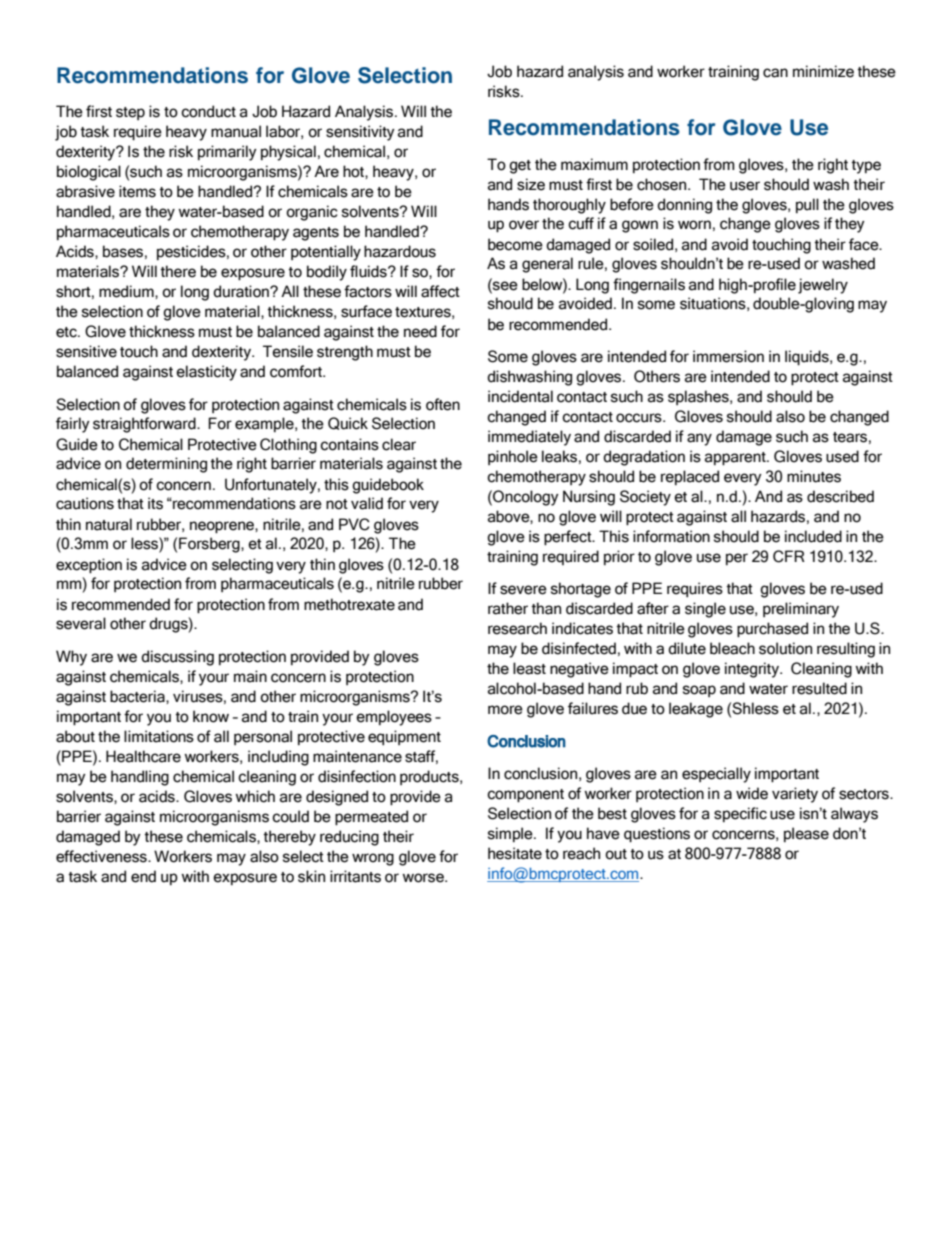 The width and height of the document is (952, 1233). I want to click on sensitivity, so click(360, 133).
